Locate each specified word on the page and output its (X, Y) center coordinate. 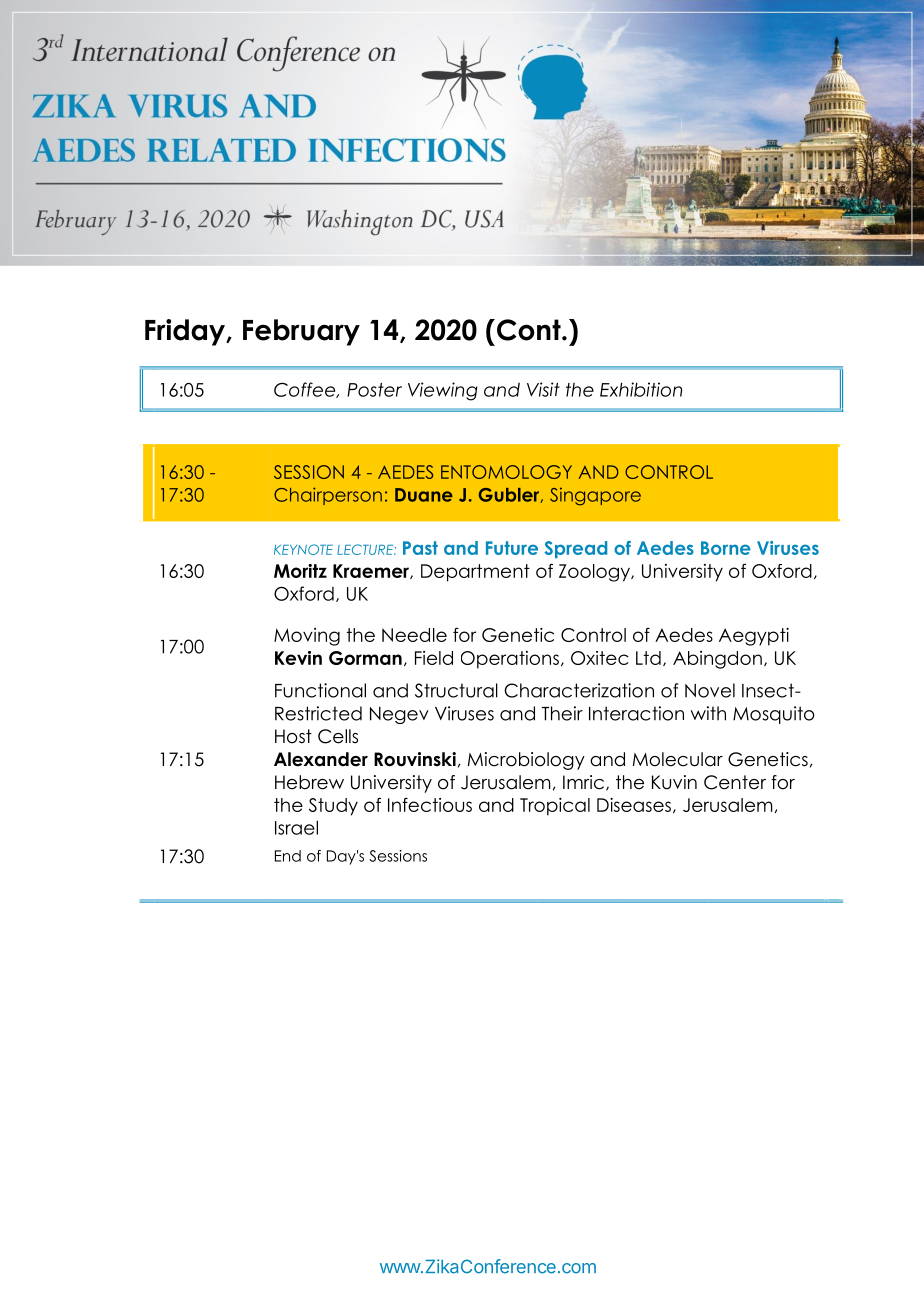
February (301, 332)
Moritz (300, 571)
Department (475, 573)
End (288, 856)
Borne (726, 548)
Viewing (443, 391)
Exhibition (641, 389)
